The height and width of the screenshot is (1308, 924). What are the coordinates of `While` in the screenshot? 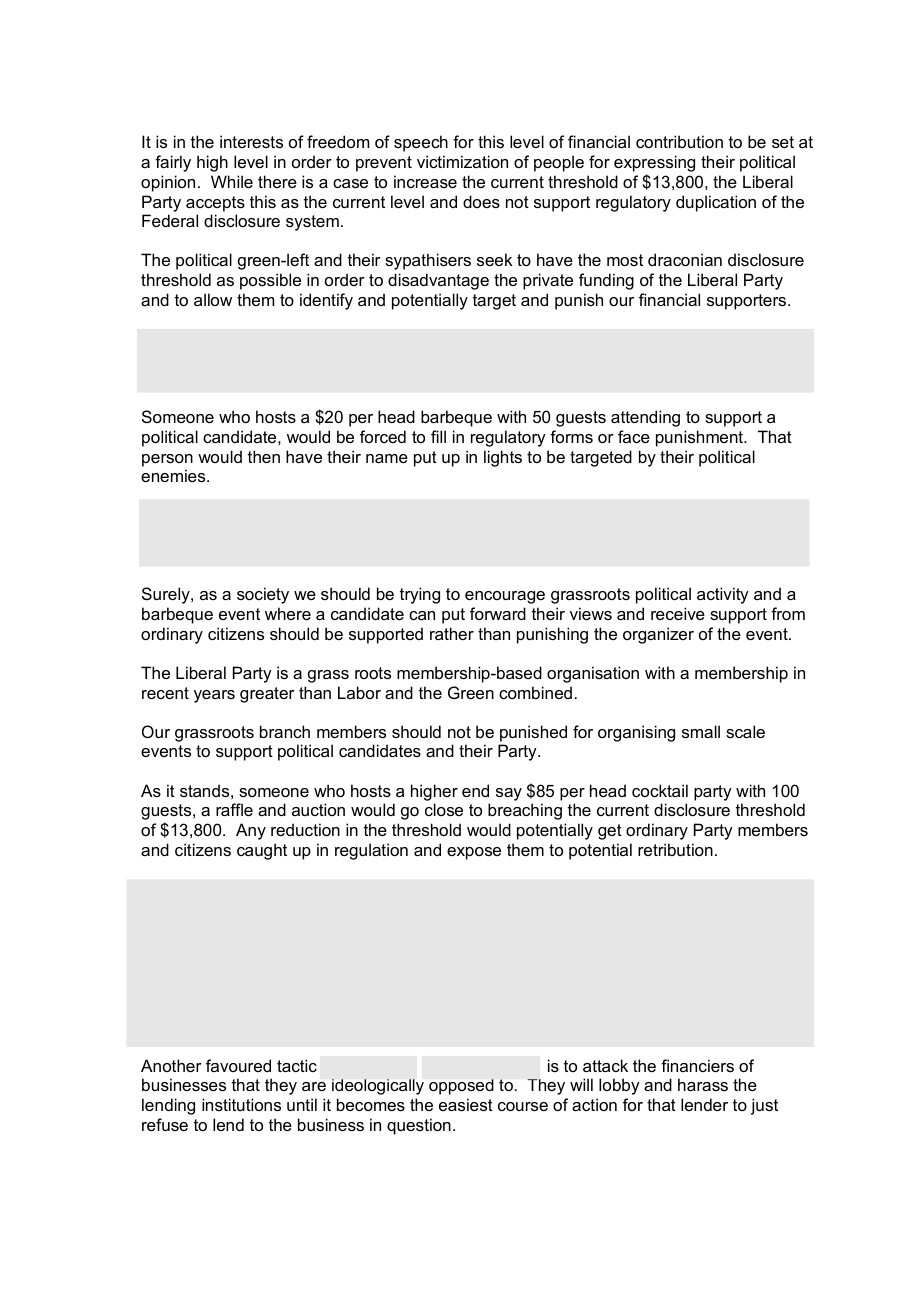 It's located at (232, 181).
